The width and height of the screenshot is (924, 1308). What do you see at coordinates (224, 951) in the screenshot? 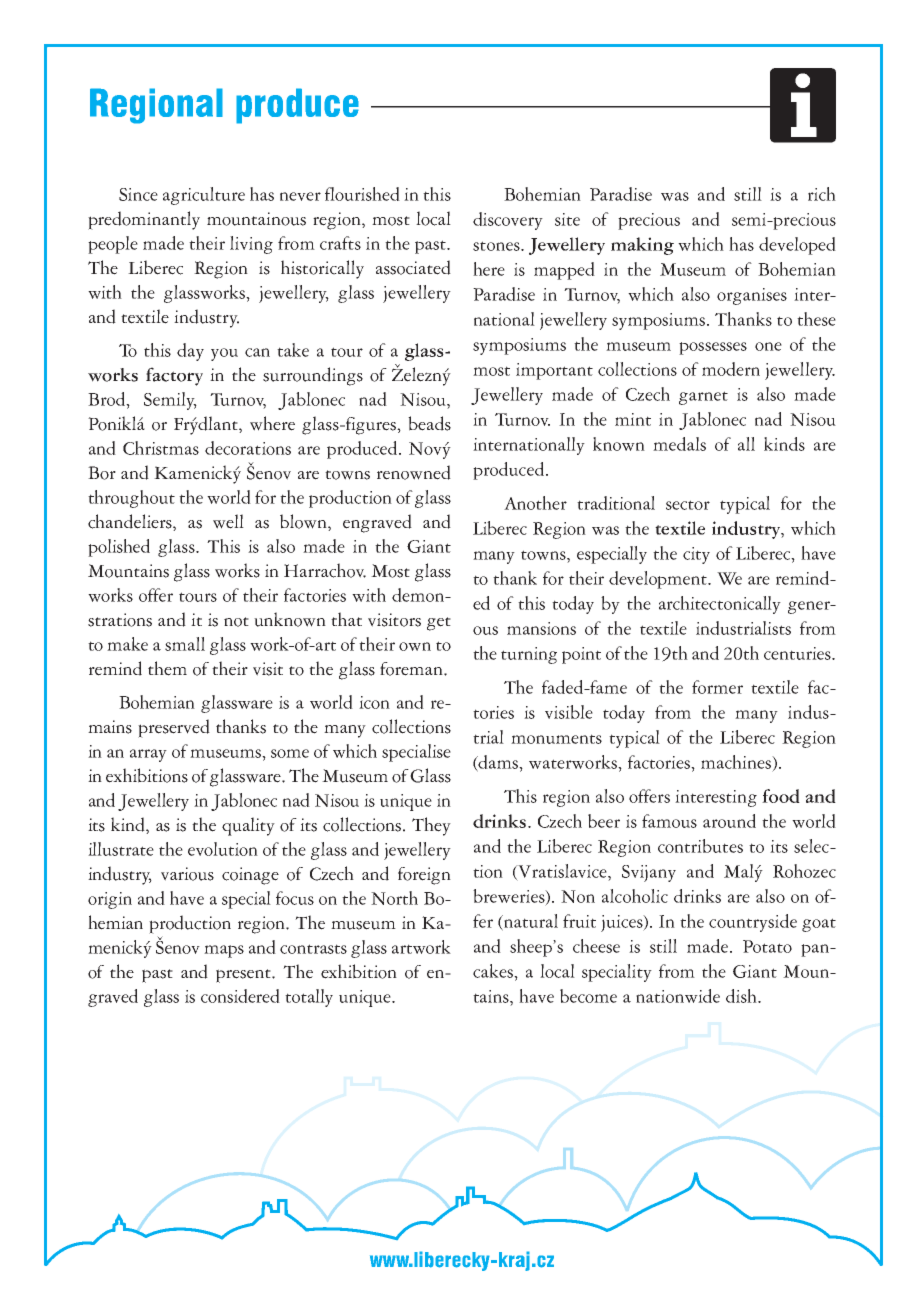
I see `maps` at bounding box center [224, 951].
